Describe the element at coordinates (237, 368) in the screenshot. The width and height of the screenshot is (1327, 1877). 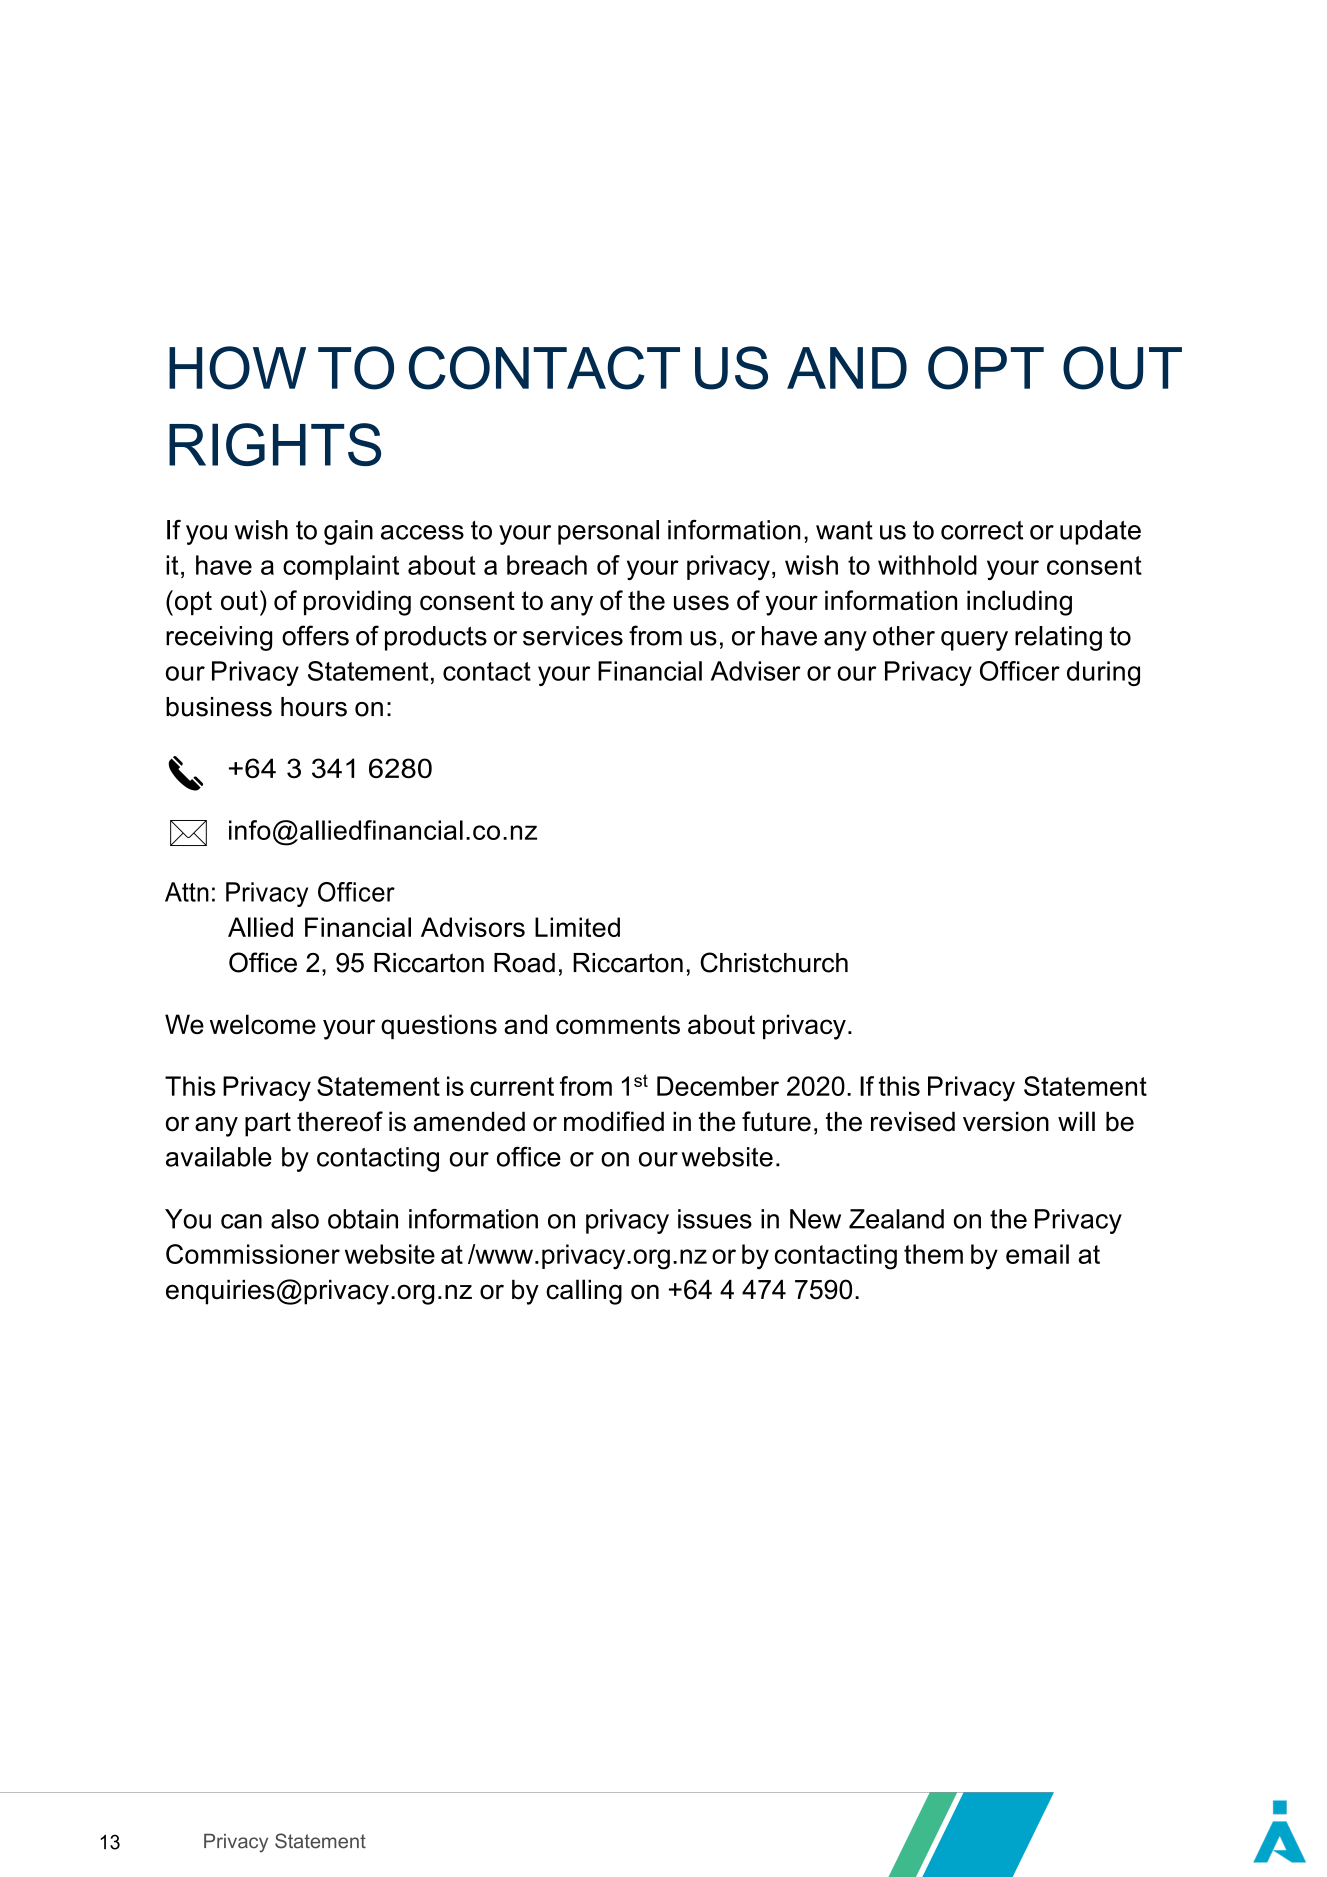
I see `HOW` at that location.
